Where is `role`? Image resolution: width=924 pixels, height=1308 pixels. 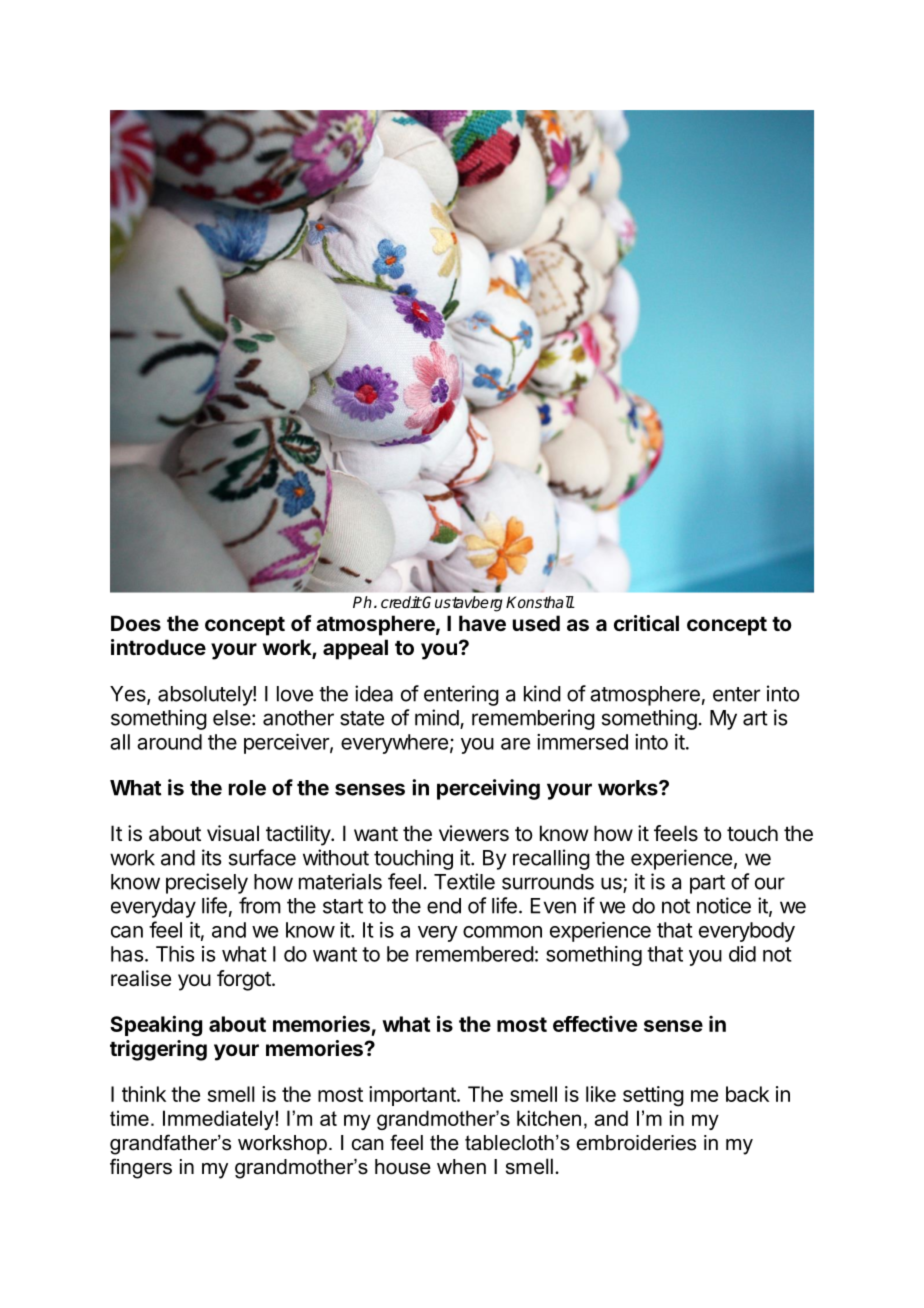
role is located at coordinates (247, 788).
